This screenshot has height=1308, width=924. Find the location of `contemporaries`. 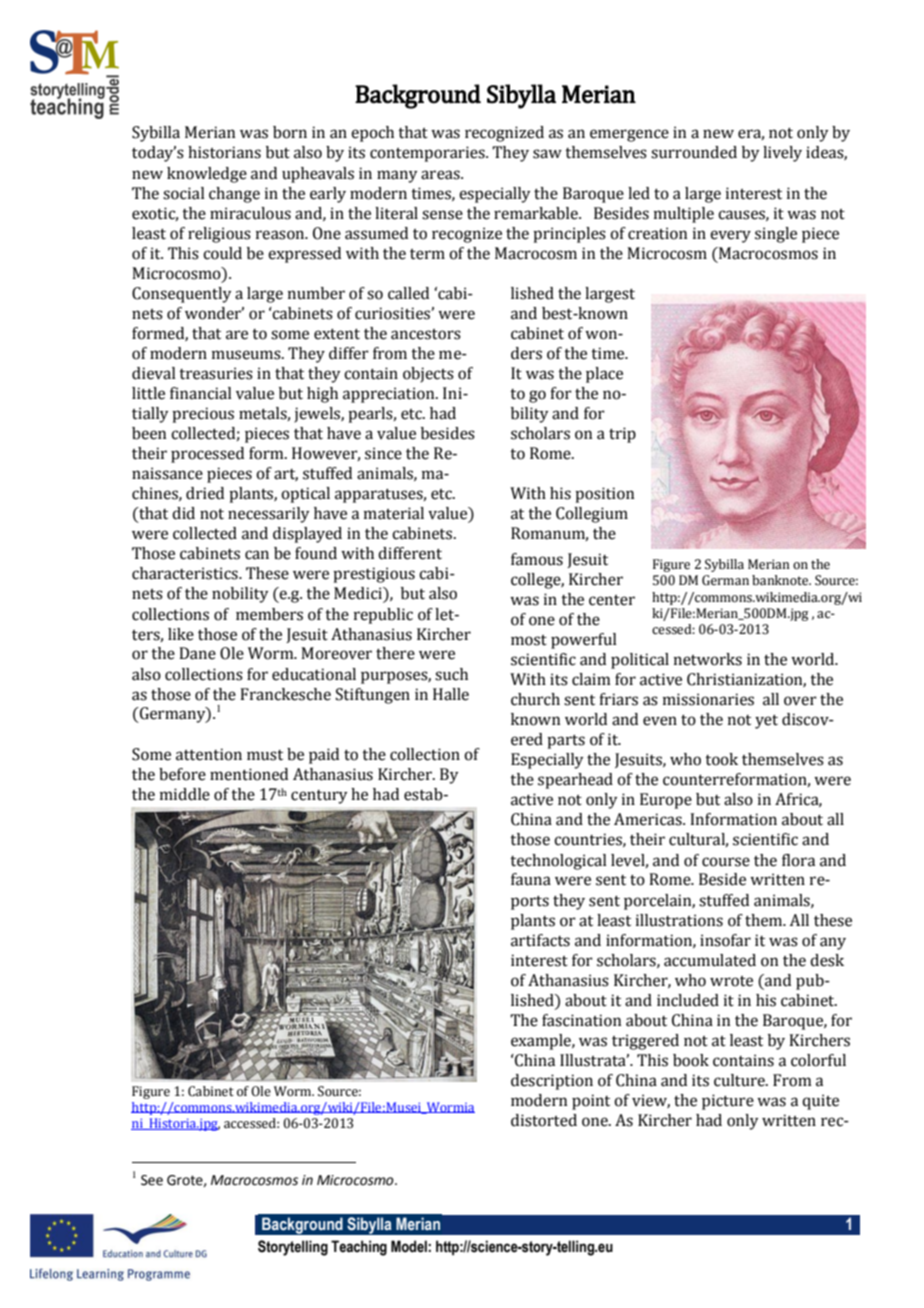

contemporaries is located at coordinates (428, 154).
